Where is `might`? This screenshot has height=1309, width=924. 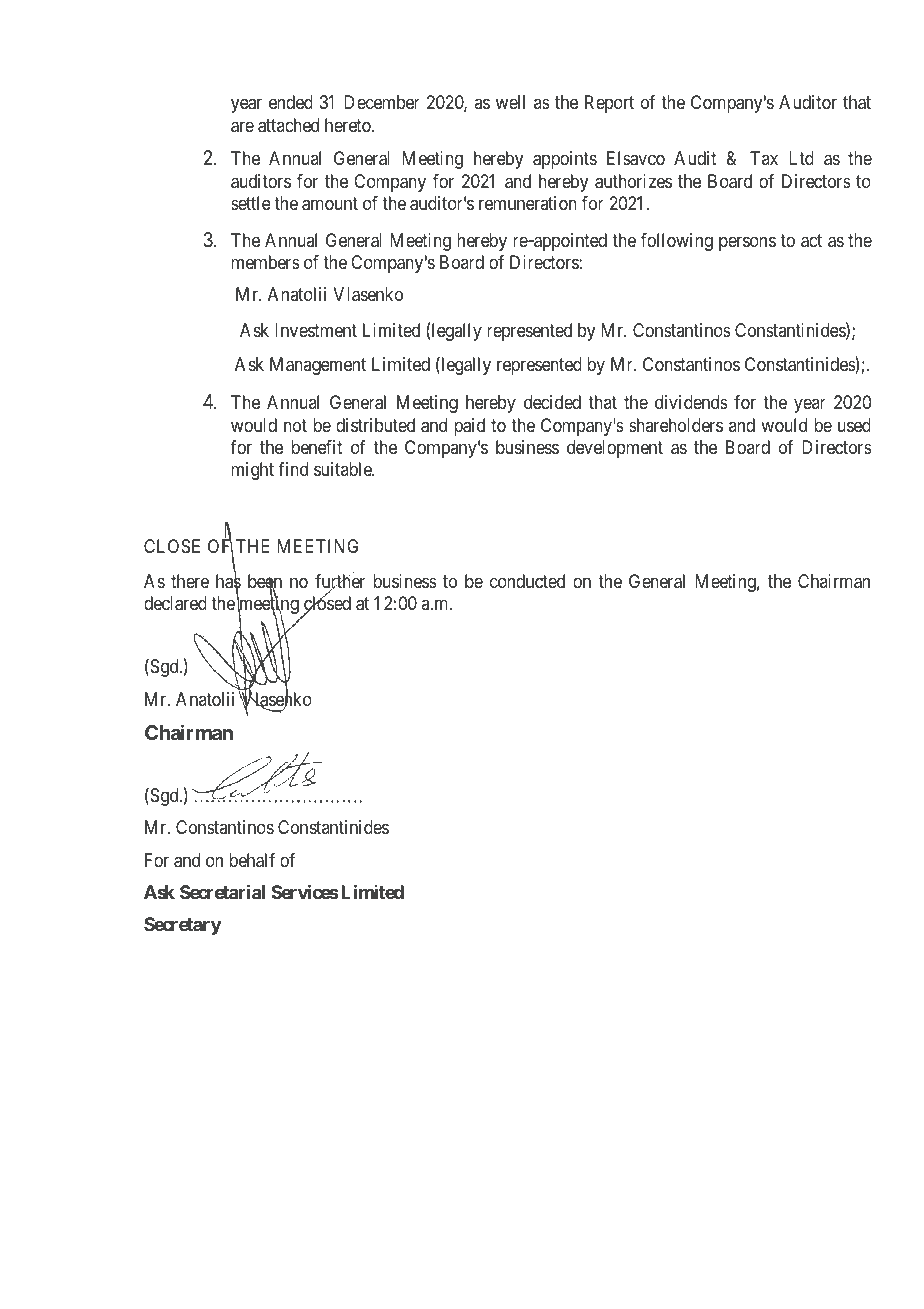
might is located at coordinates (252, 471).
